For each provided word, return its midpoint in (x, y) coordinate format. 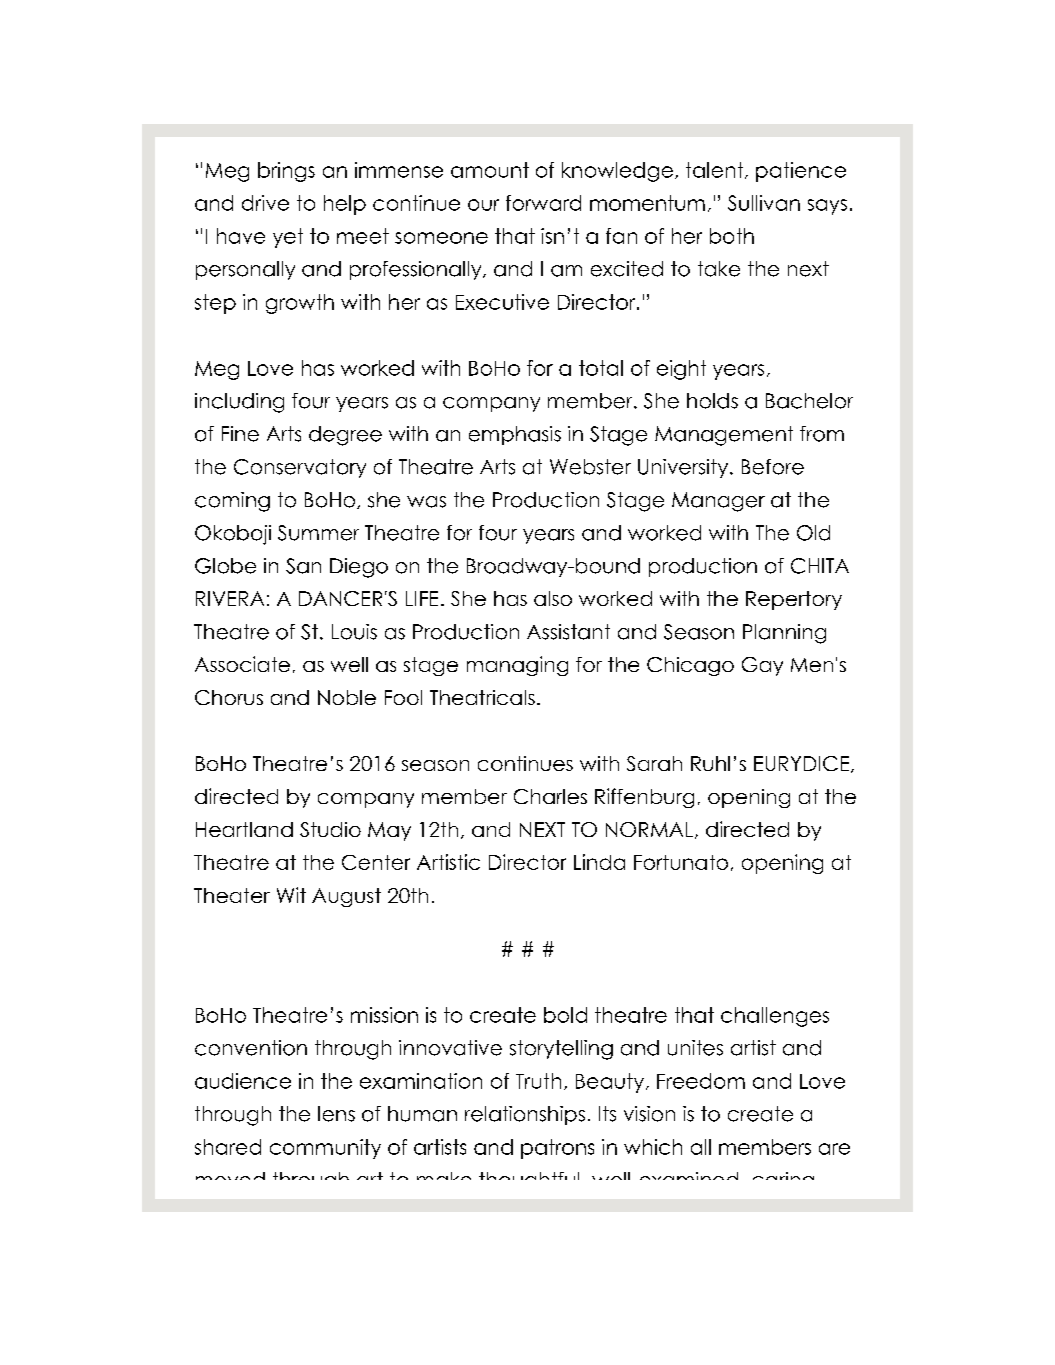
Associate (242, 664)
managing (517, 666)
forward (543, 203)
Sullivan (764, 203)
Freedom (701, 1081)
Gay (762, 666)
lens (336, 1114)
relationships (525, 1115)
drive (265, 203)
